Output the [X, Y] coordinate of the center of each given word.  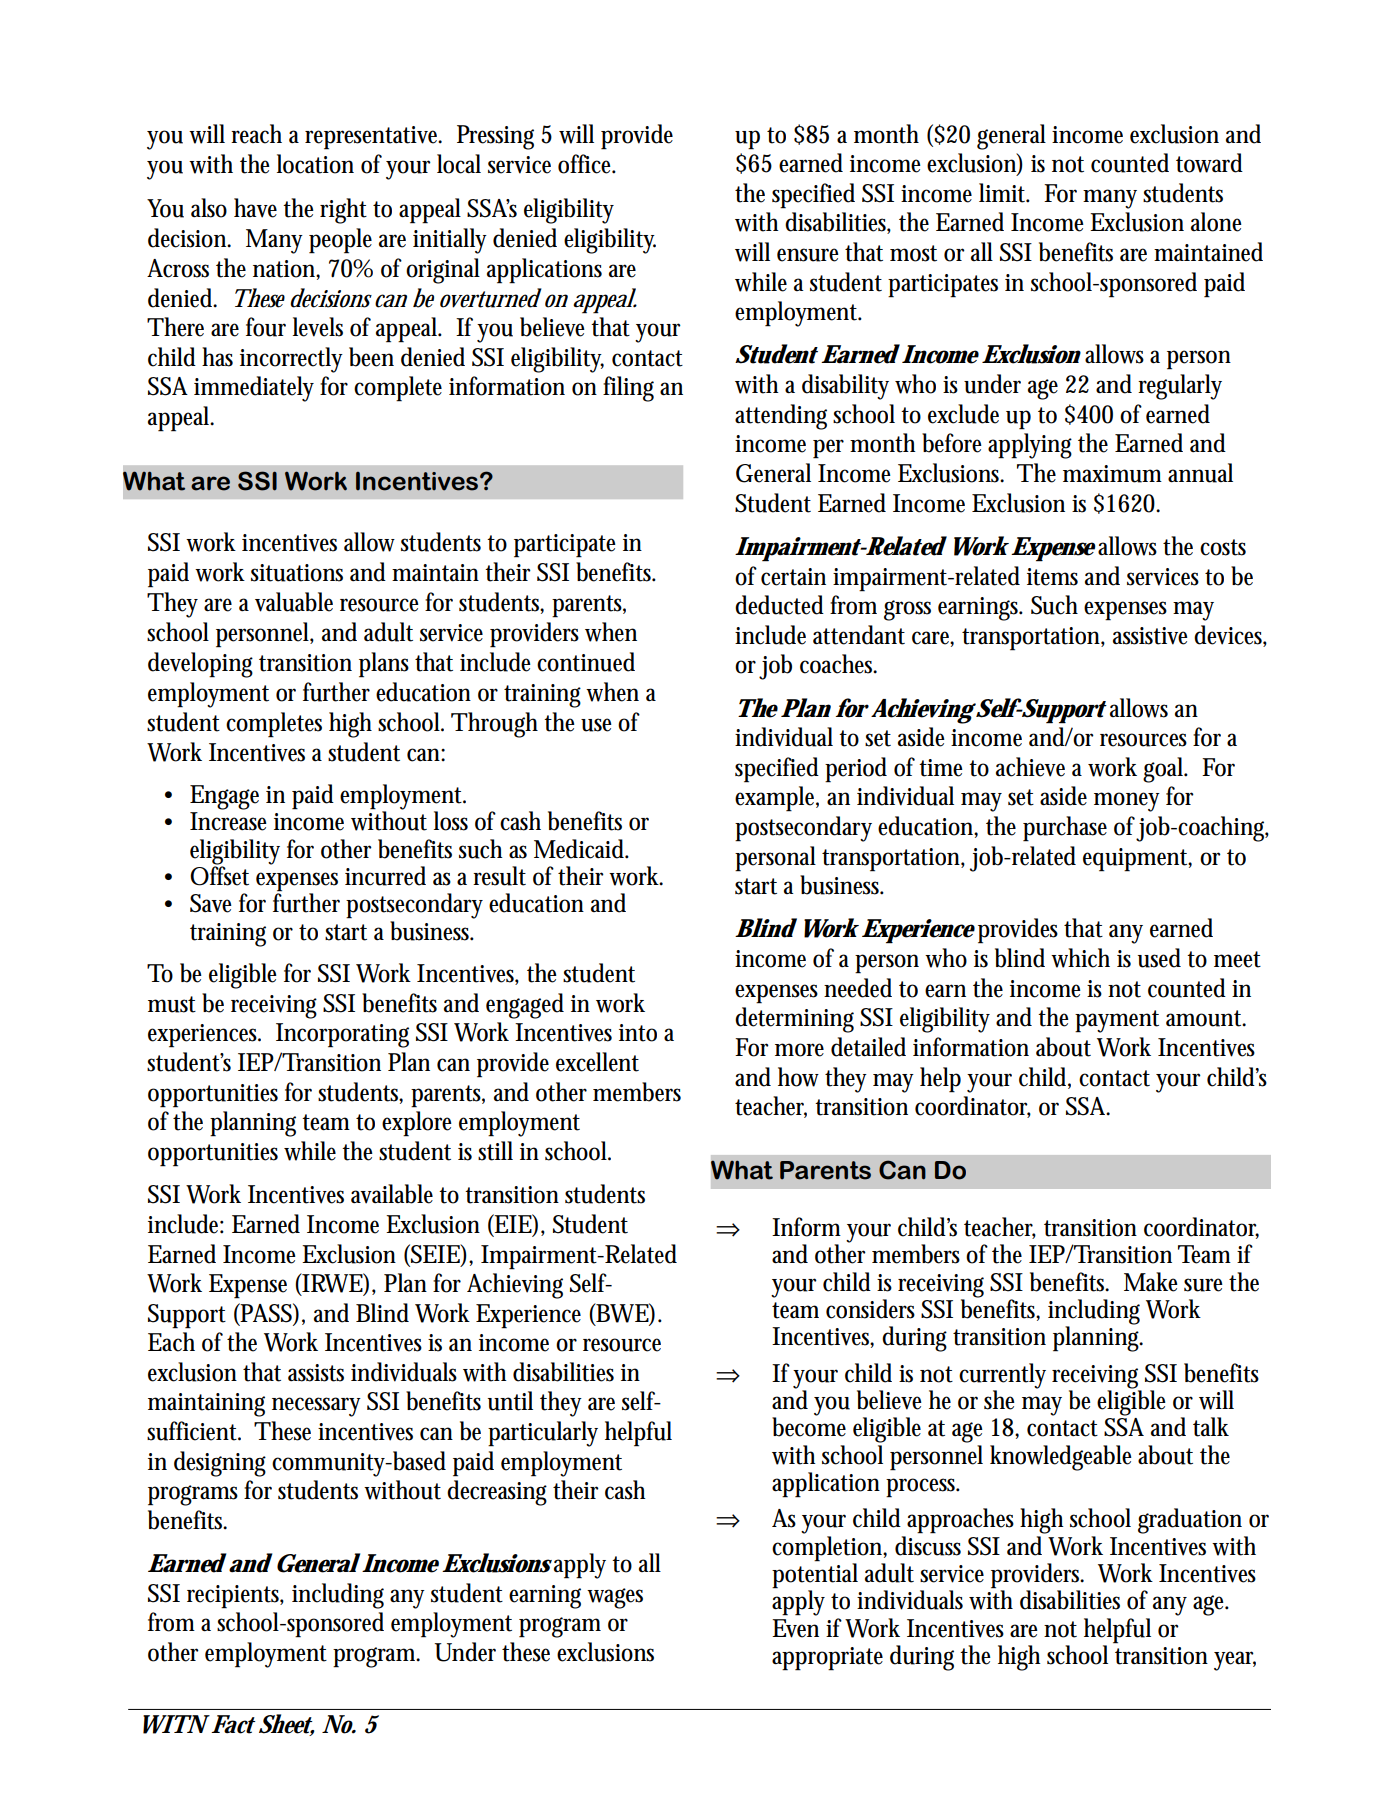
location [315, 164]
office [587, 164]
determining [794, 1020]
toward [1209, 163]
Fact [232, 1724]
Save [211, 903]
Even [795, 1628]
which [1080, 958]
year [1235, 1661]
